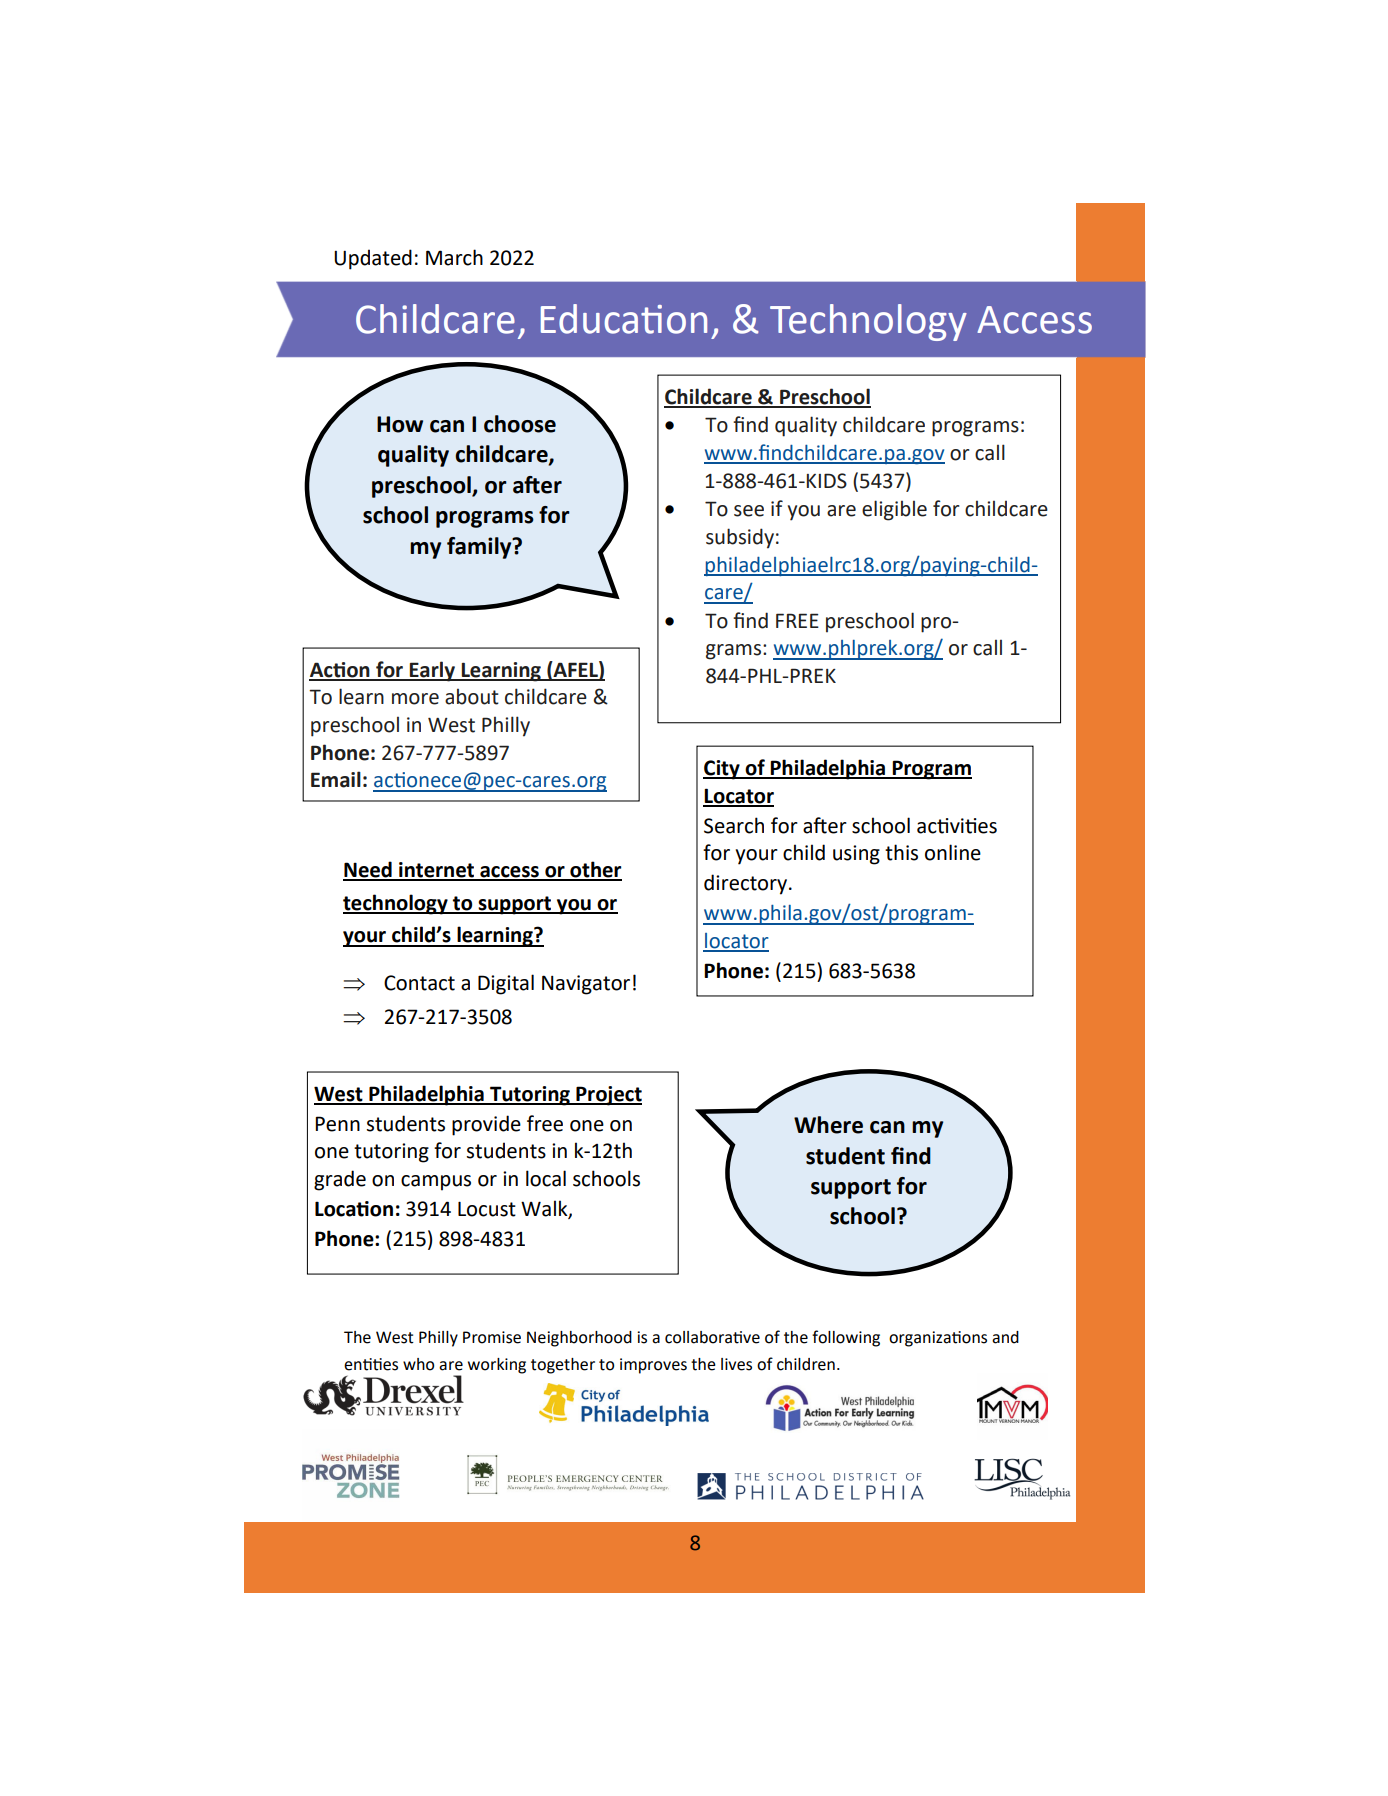  I want to click on this, so click(901, 852).
